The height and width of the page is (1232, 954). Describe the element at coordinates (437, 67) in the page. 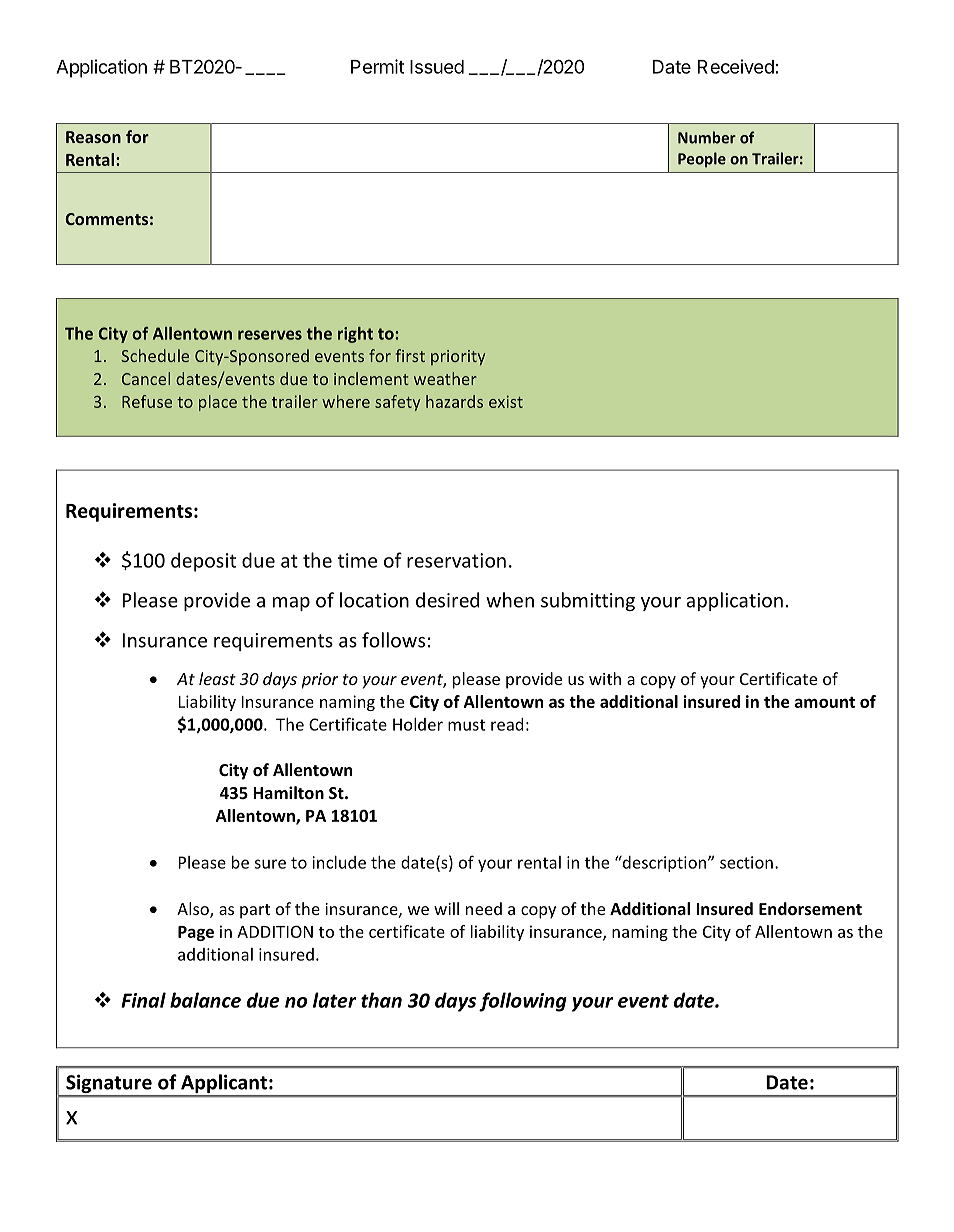

I see `Issued` at that location.
